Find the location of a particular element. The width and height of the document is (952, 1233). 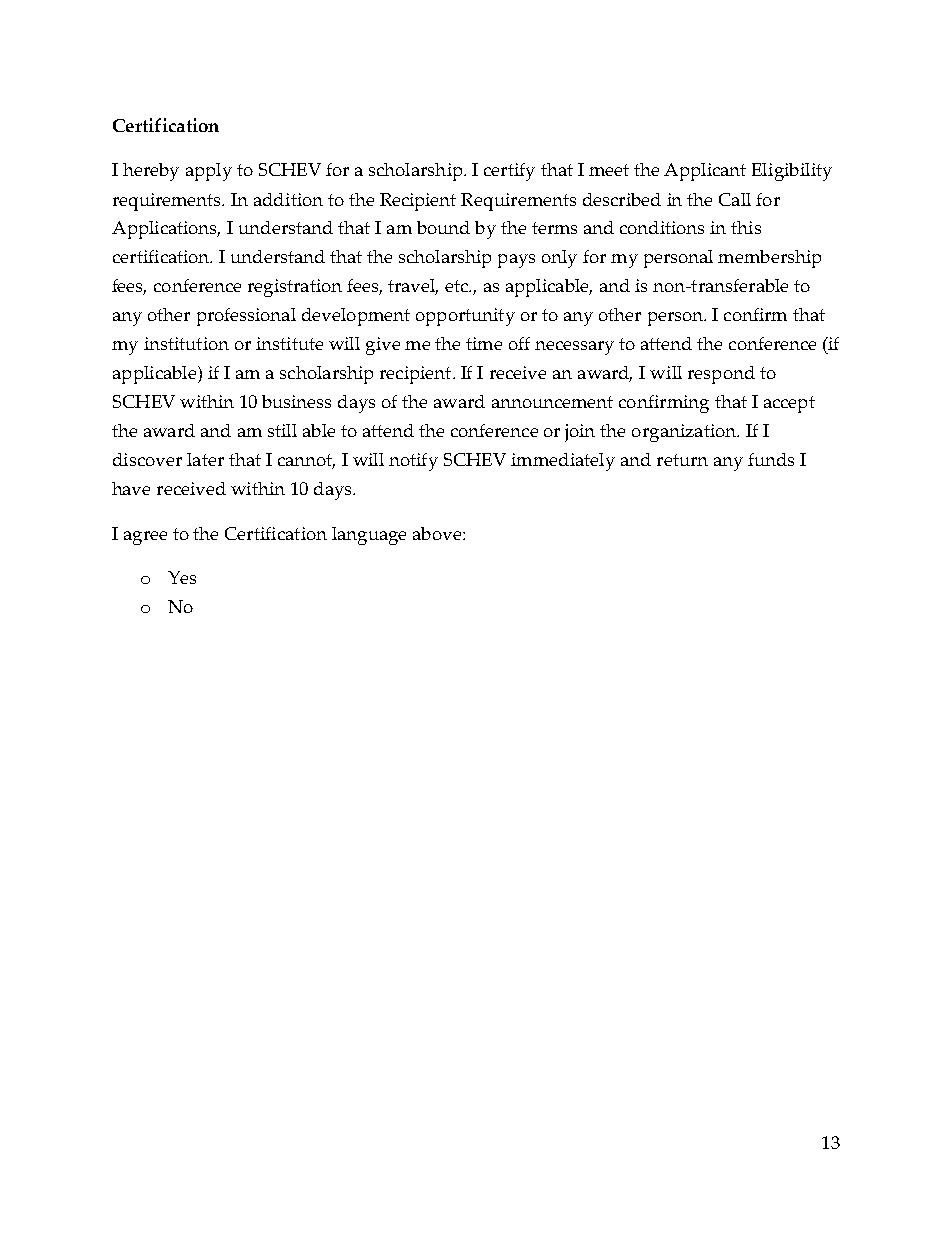

time is located at coordinates (484, 343).
